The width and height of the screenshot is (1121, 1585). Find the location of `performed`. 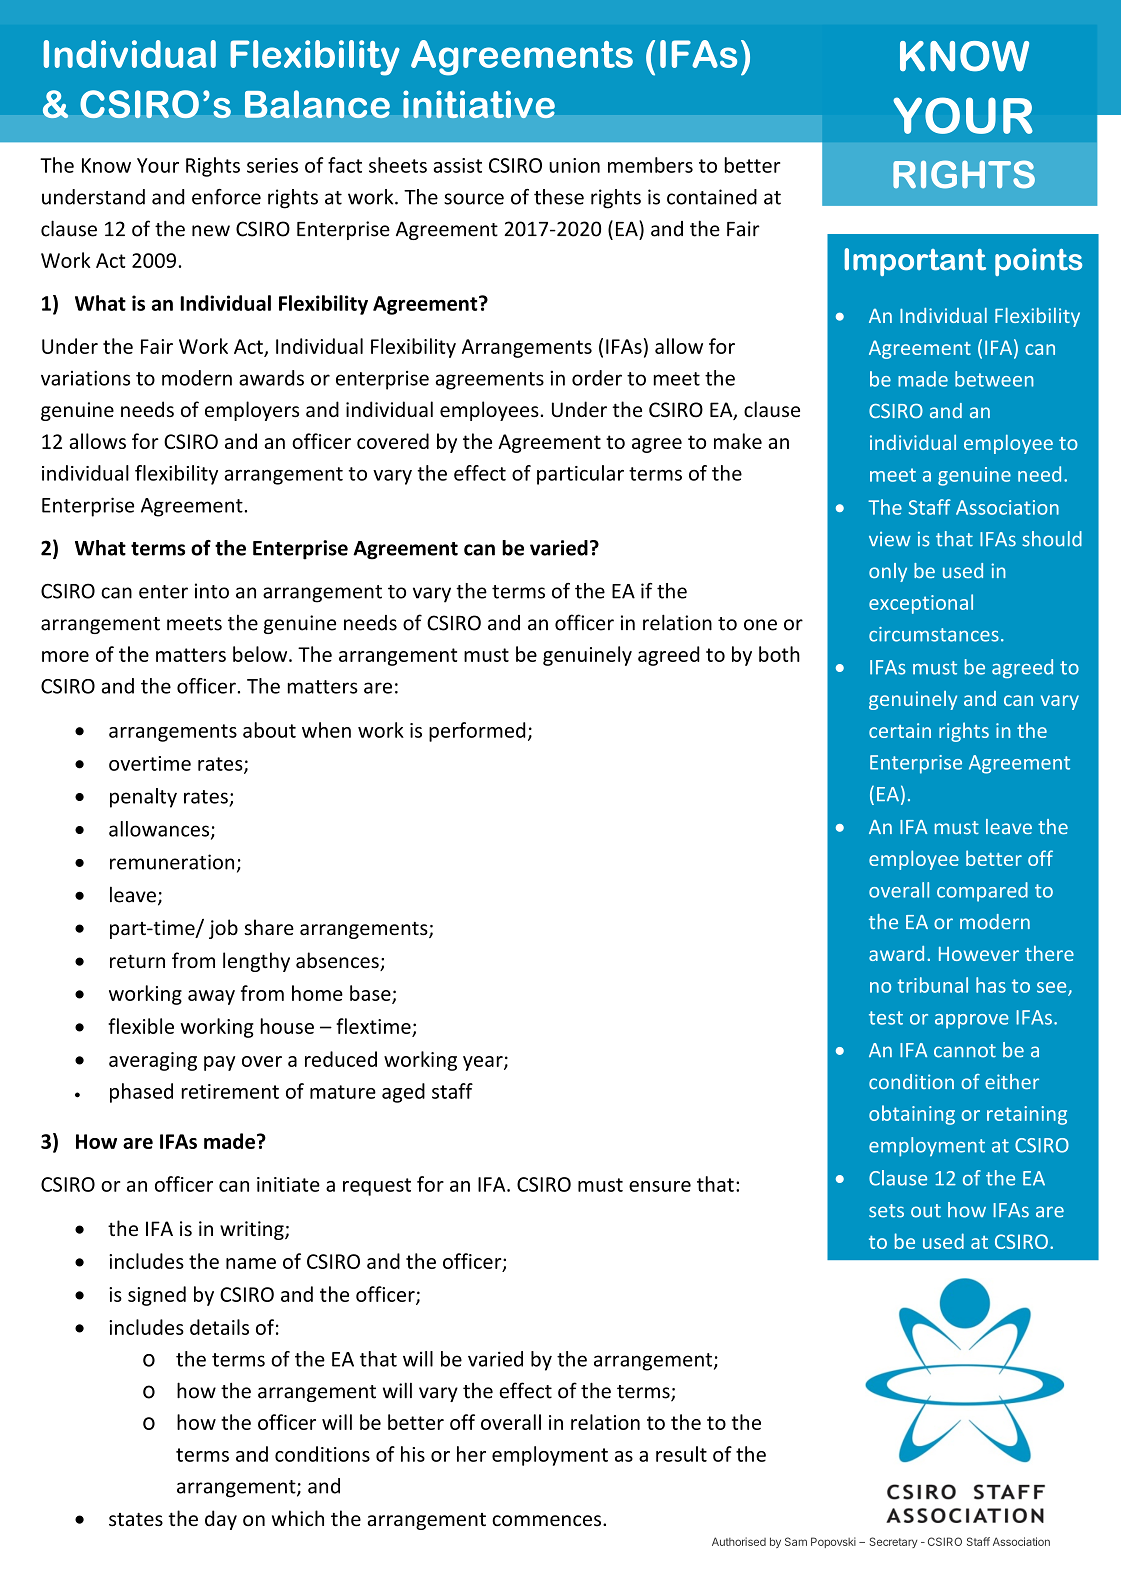

performed is located at coordinates (477, 732).
